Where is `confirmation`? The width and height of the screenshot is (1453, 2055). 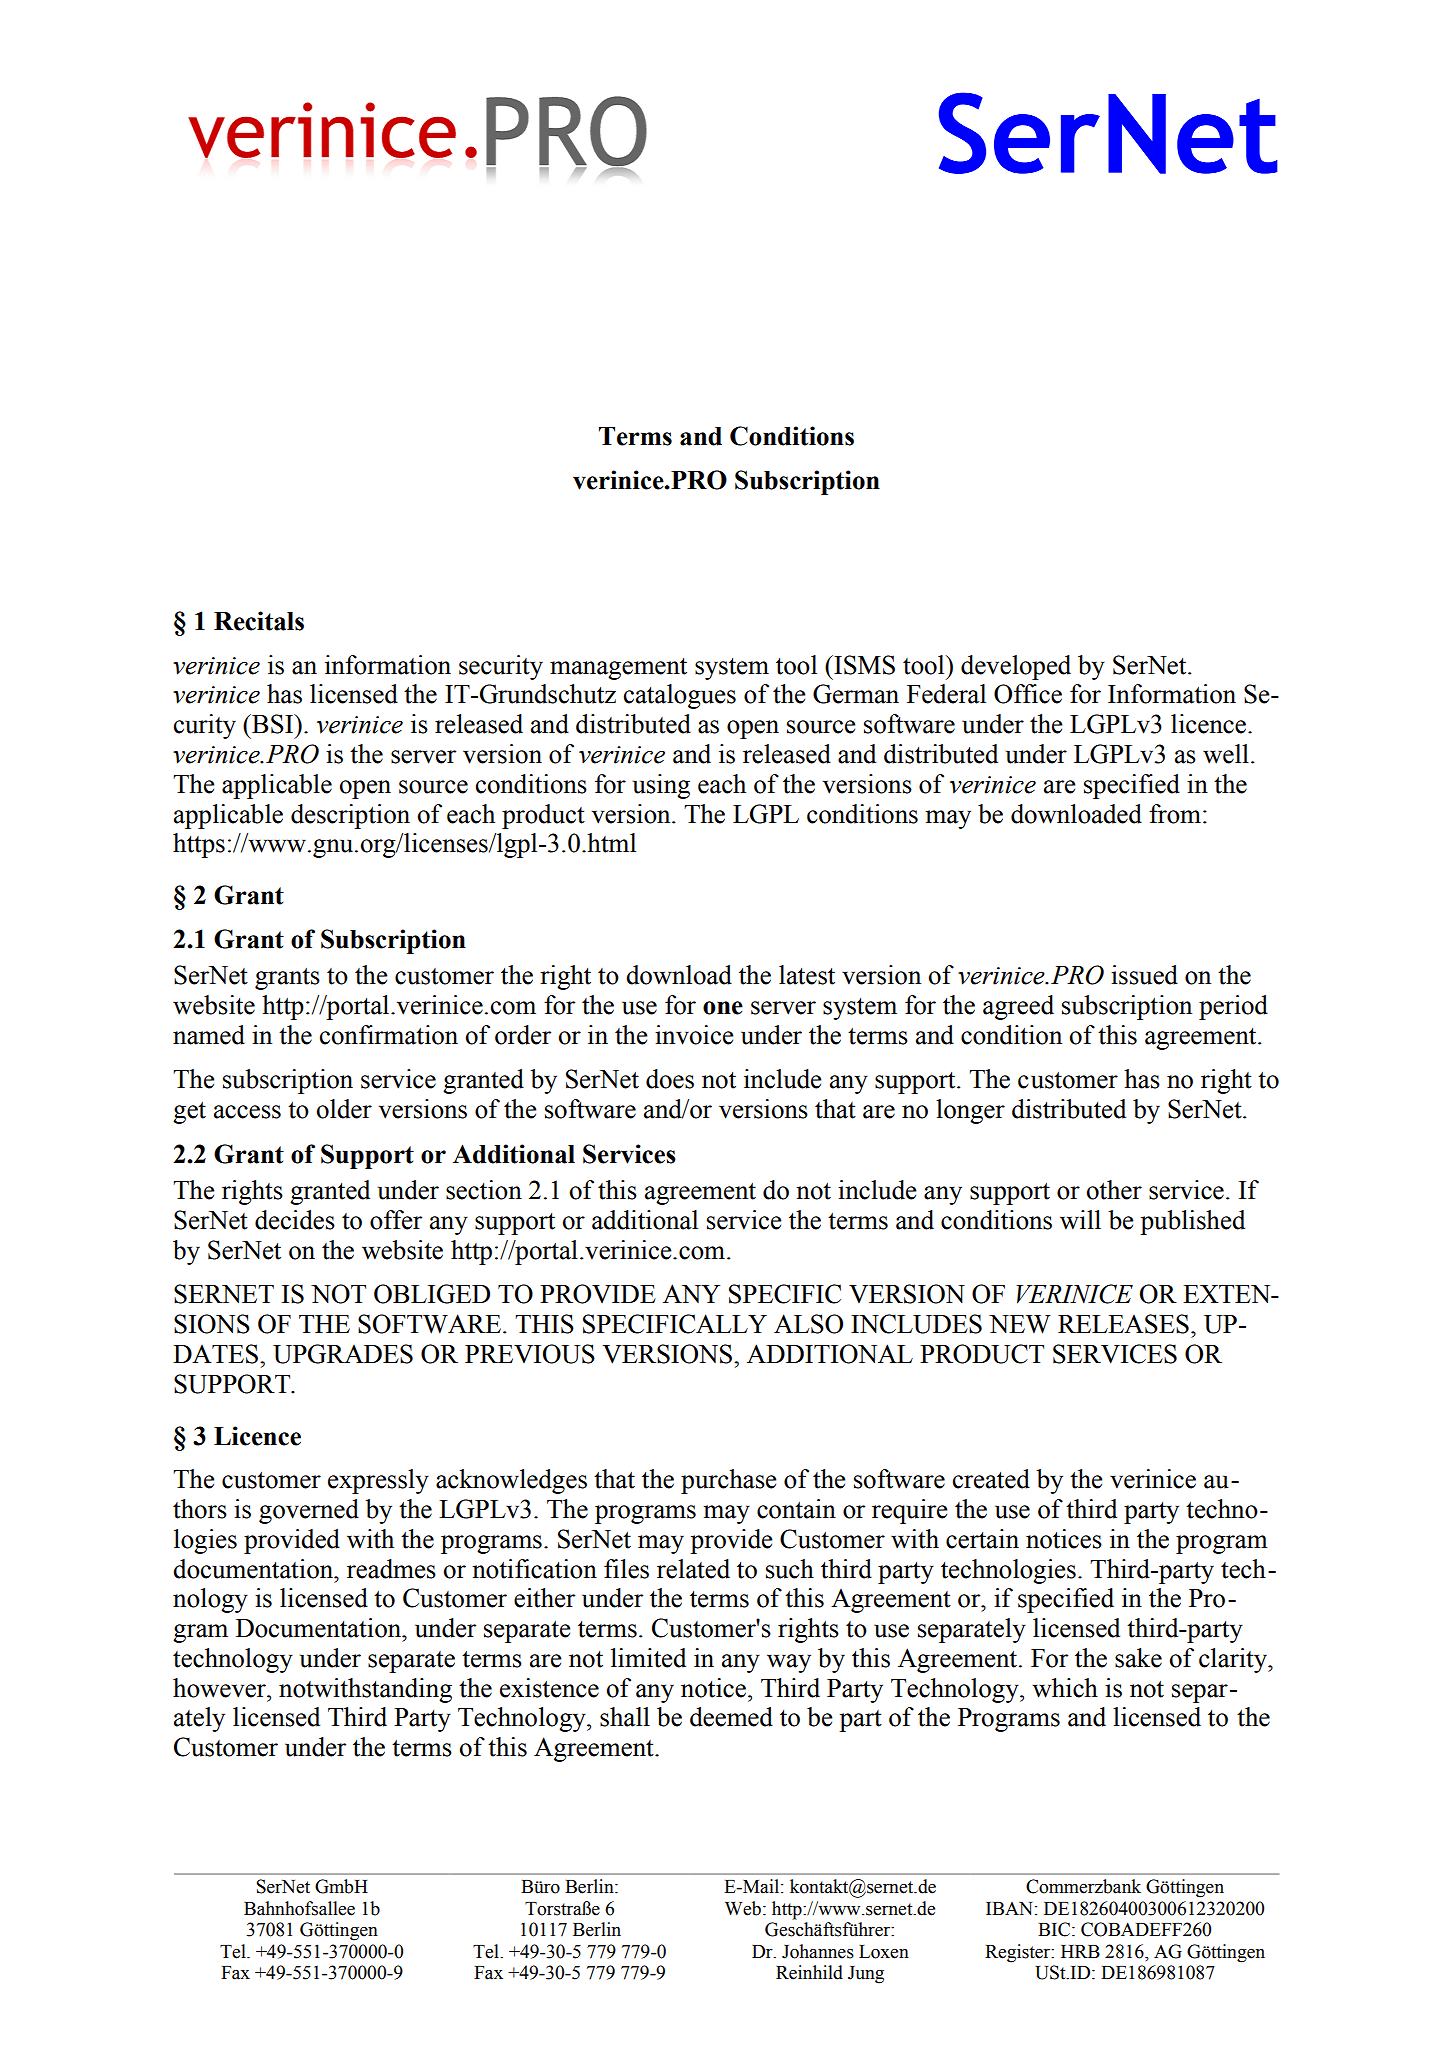
confirmation is located at coordinates (389, 1035).
